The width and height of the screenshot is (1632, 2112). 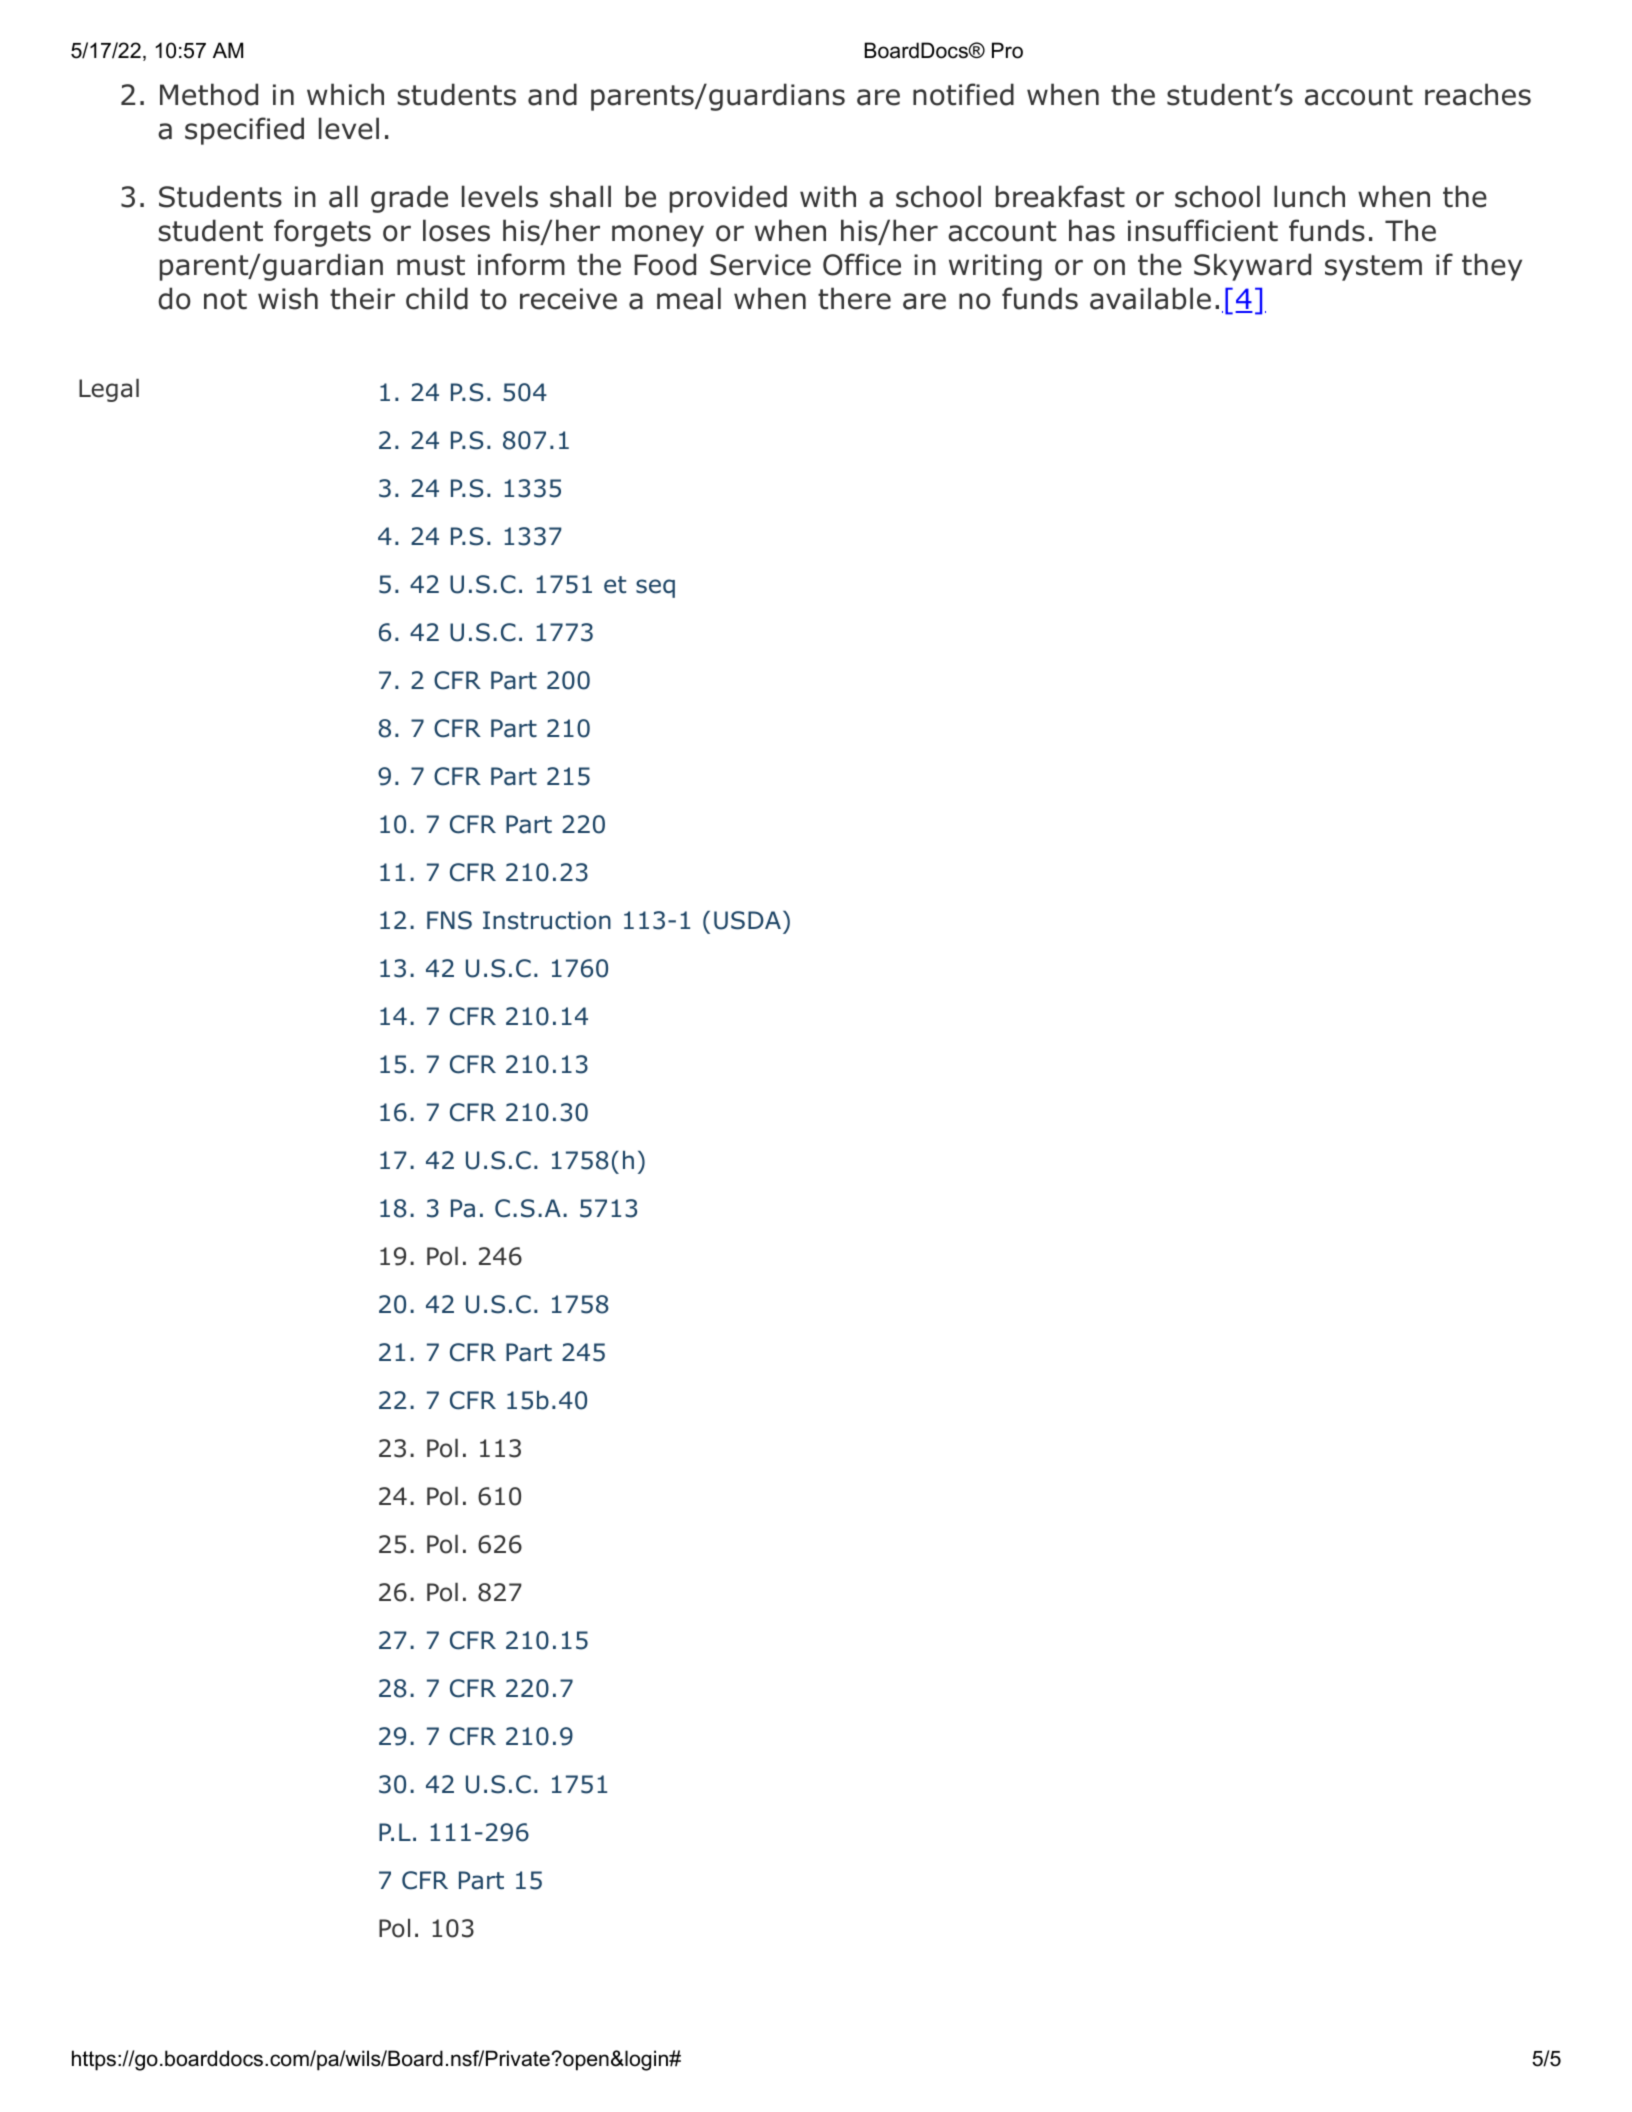 I want to click on notified, so click(x=963, y=94).
